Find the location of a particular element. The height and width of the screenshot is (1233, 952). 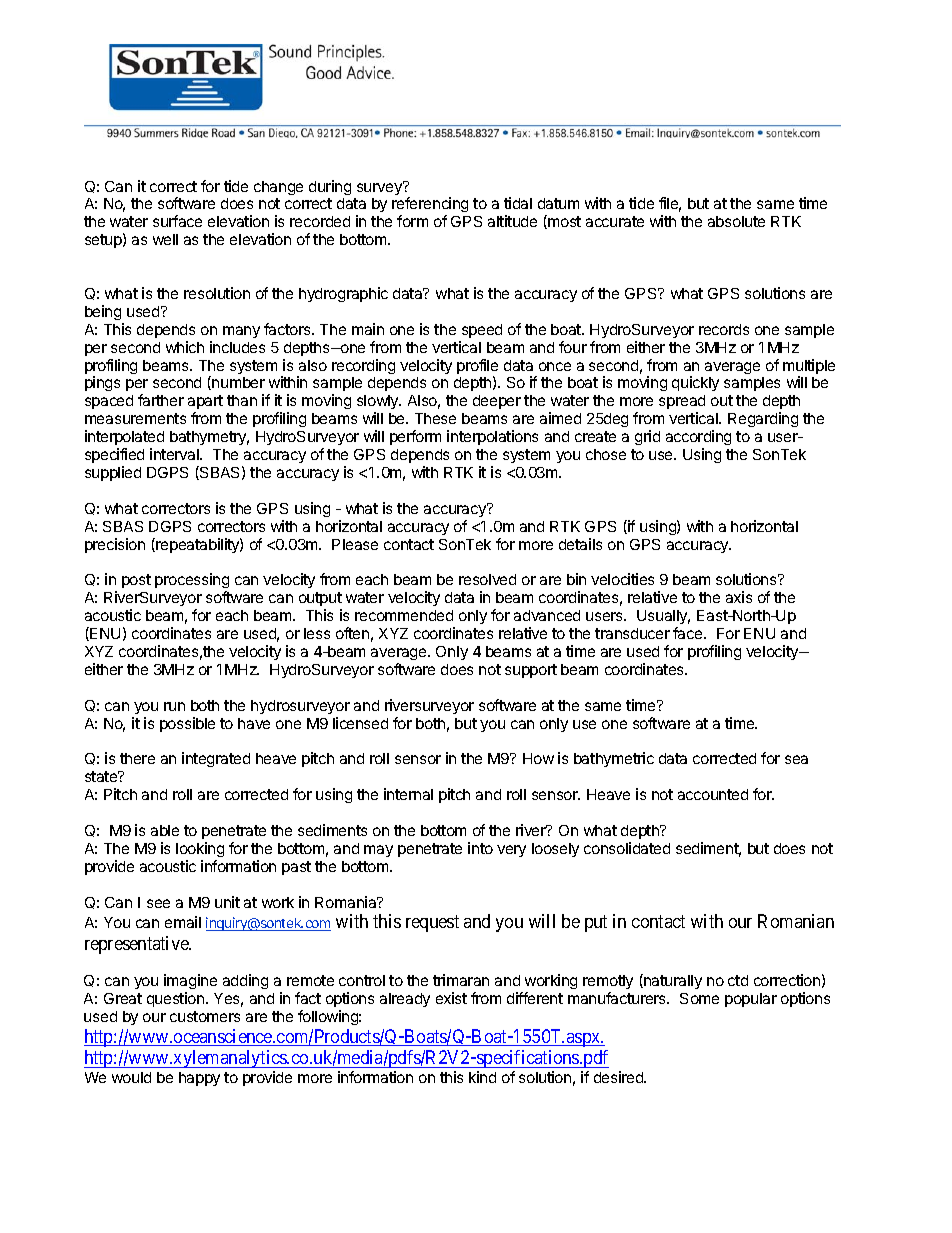

processing is located at coordinates (192, 582).
